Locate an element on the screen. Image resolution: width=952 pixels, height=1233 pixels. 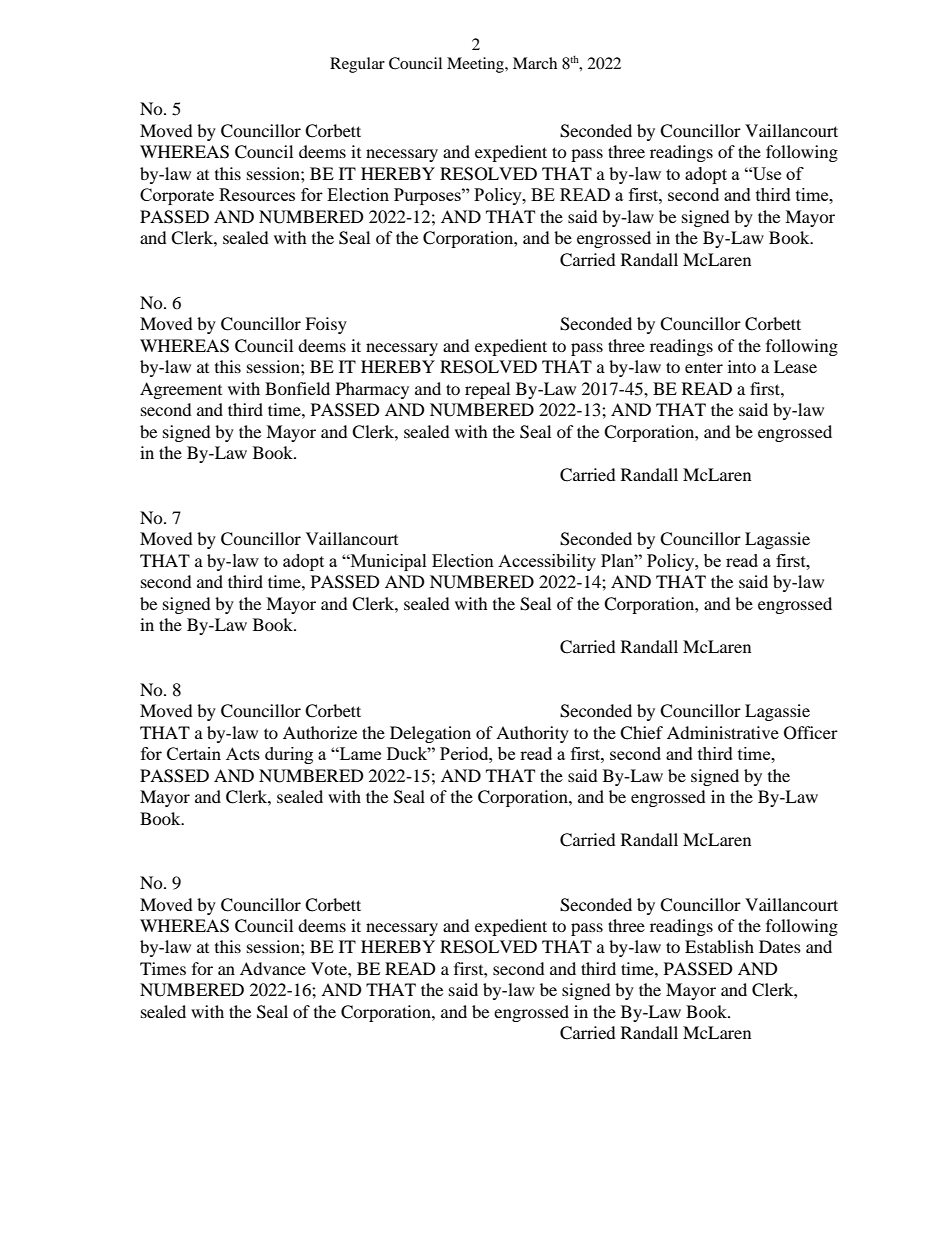
Authorize is located at coordinates (320, 732).
